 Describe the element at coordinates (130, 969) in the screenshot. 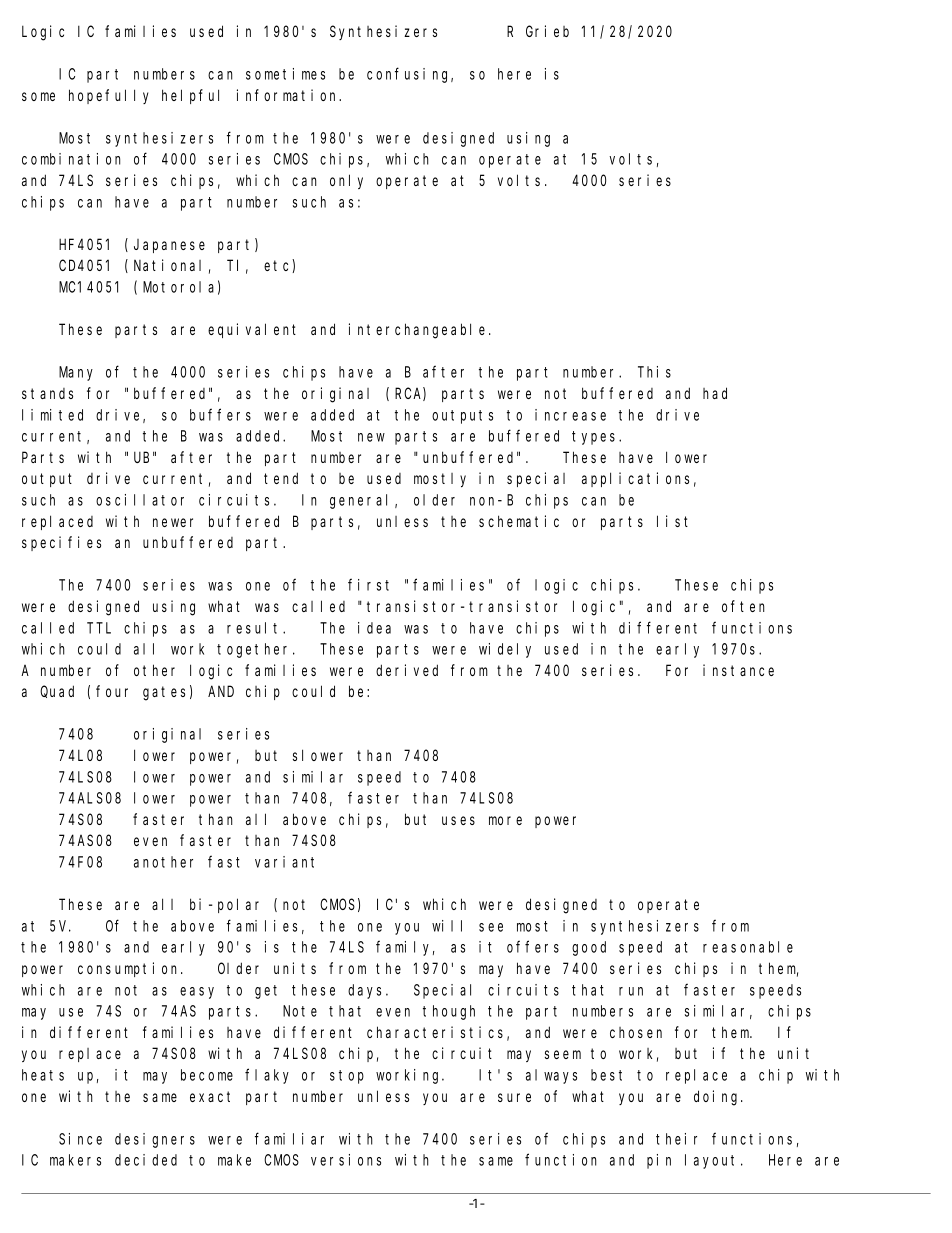

I see `consumption` at that location.
